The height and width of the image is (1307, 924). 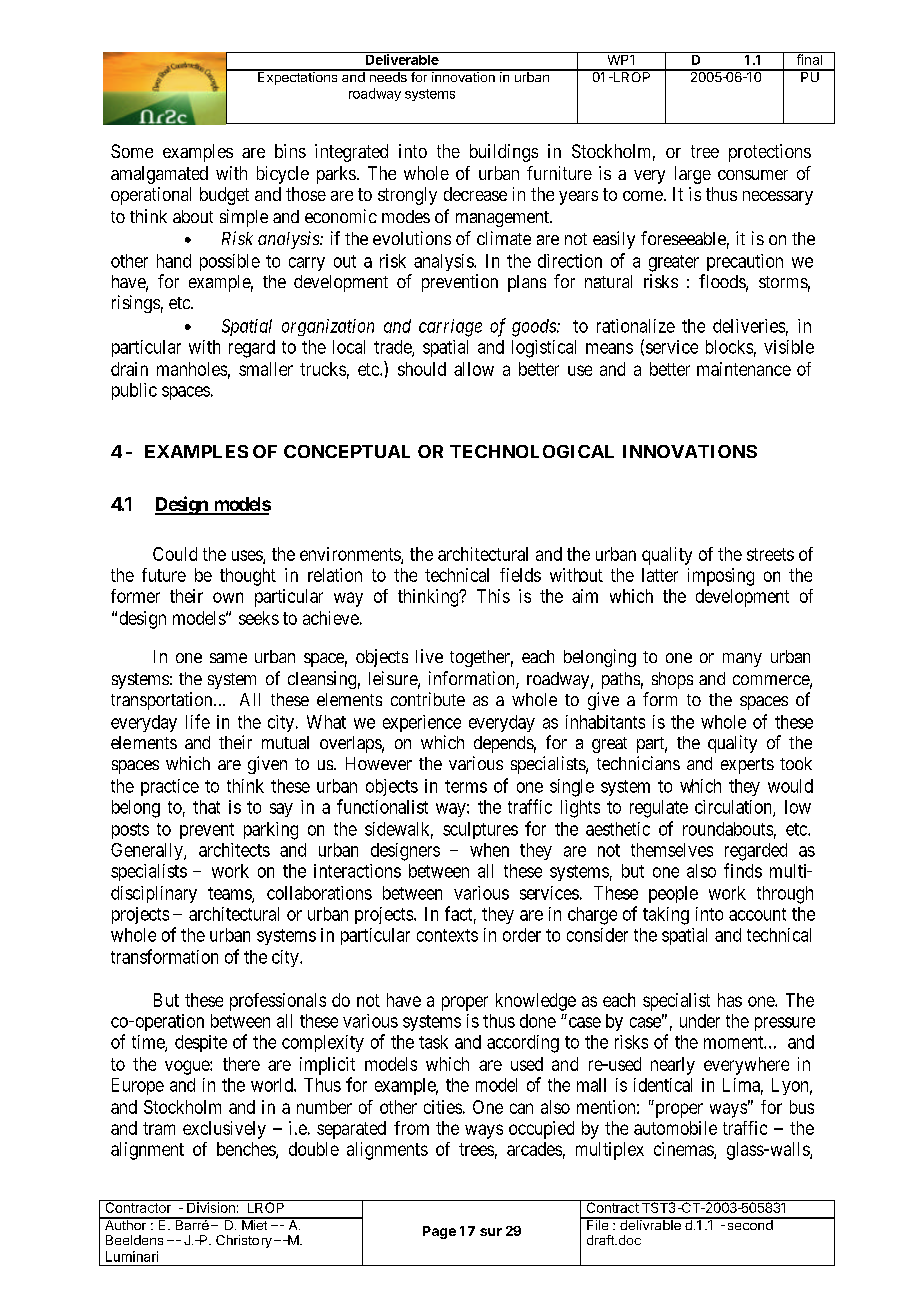 I want to click on Page, so click(x=439, y=1232).
